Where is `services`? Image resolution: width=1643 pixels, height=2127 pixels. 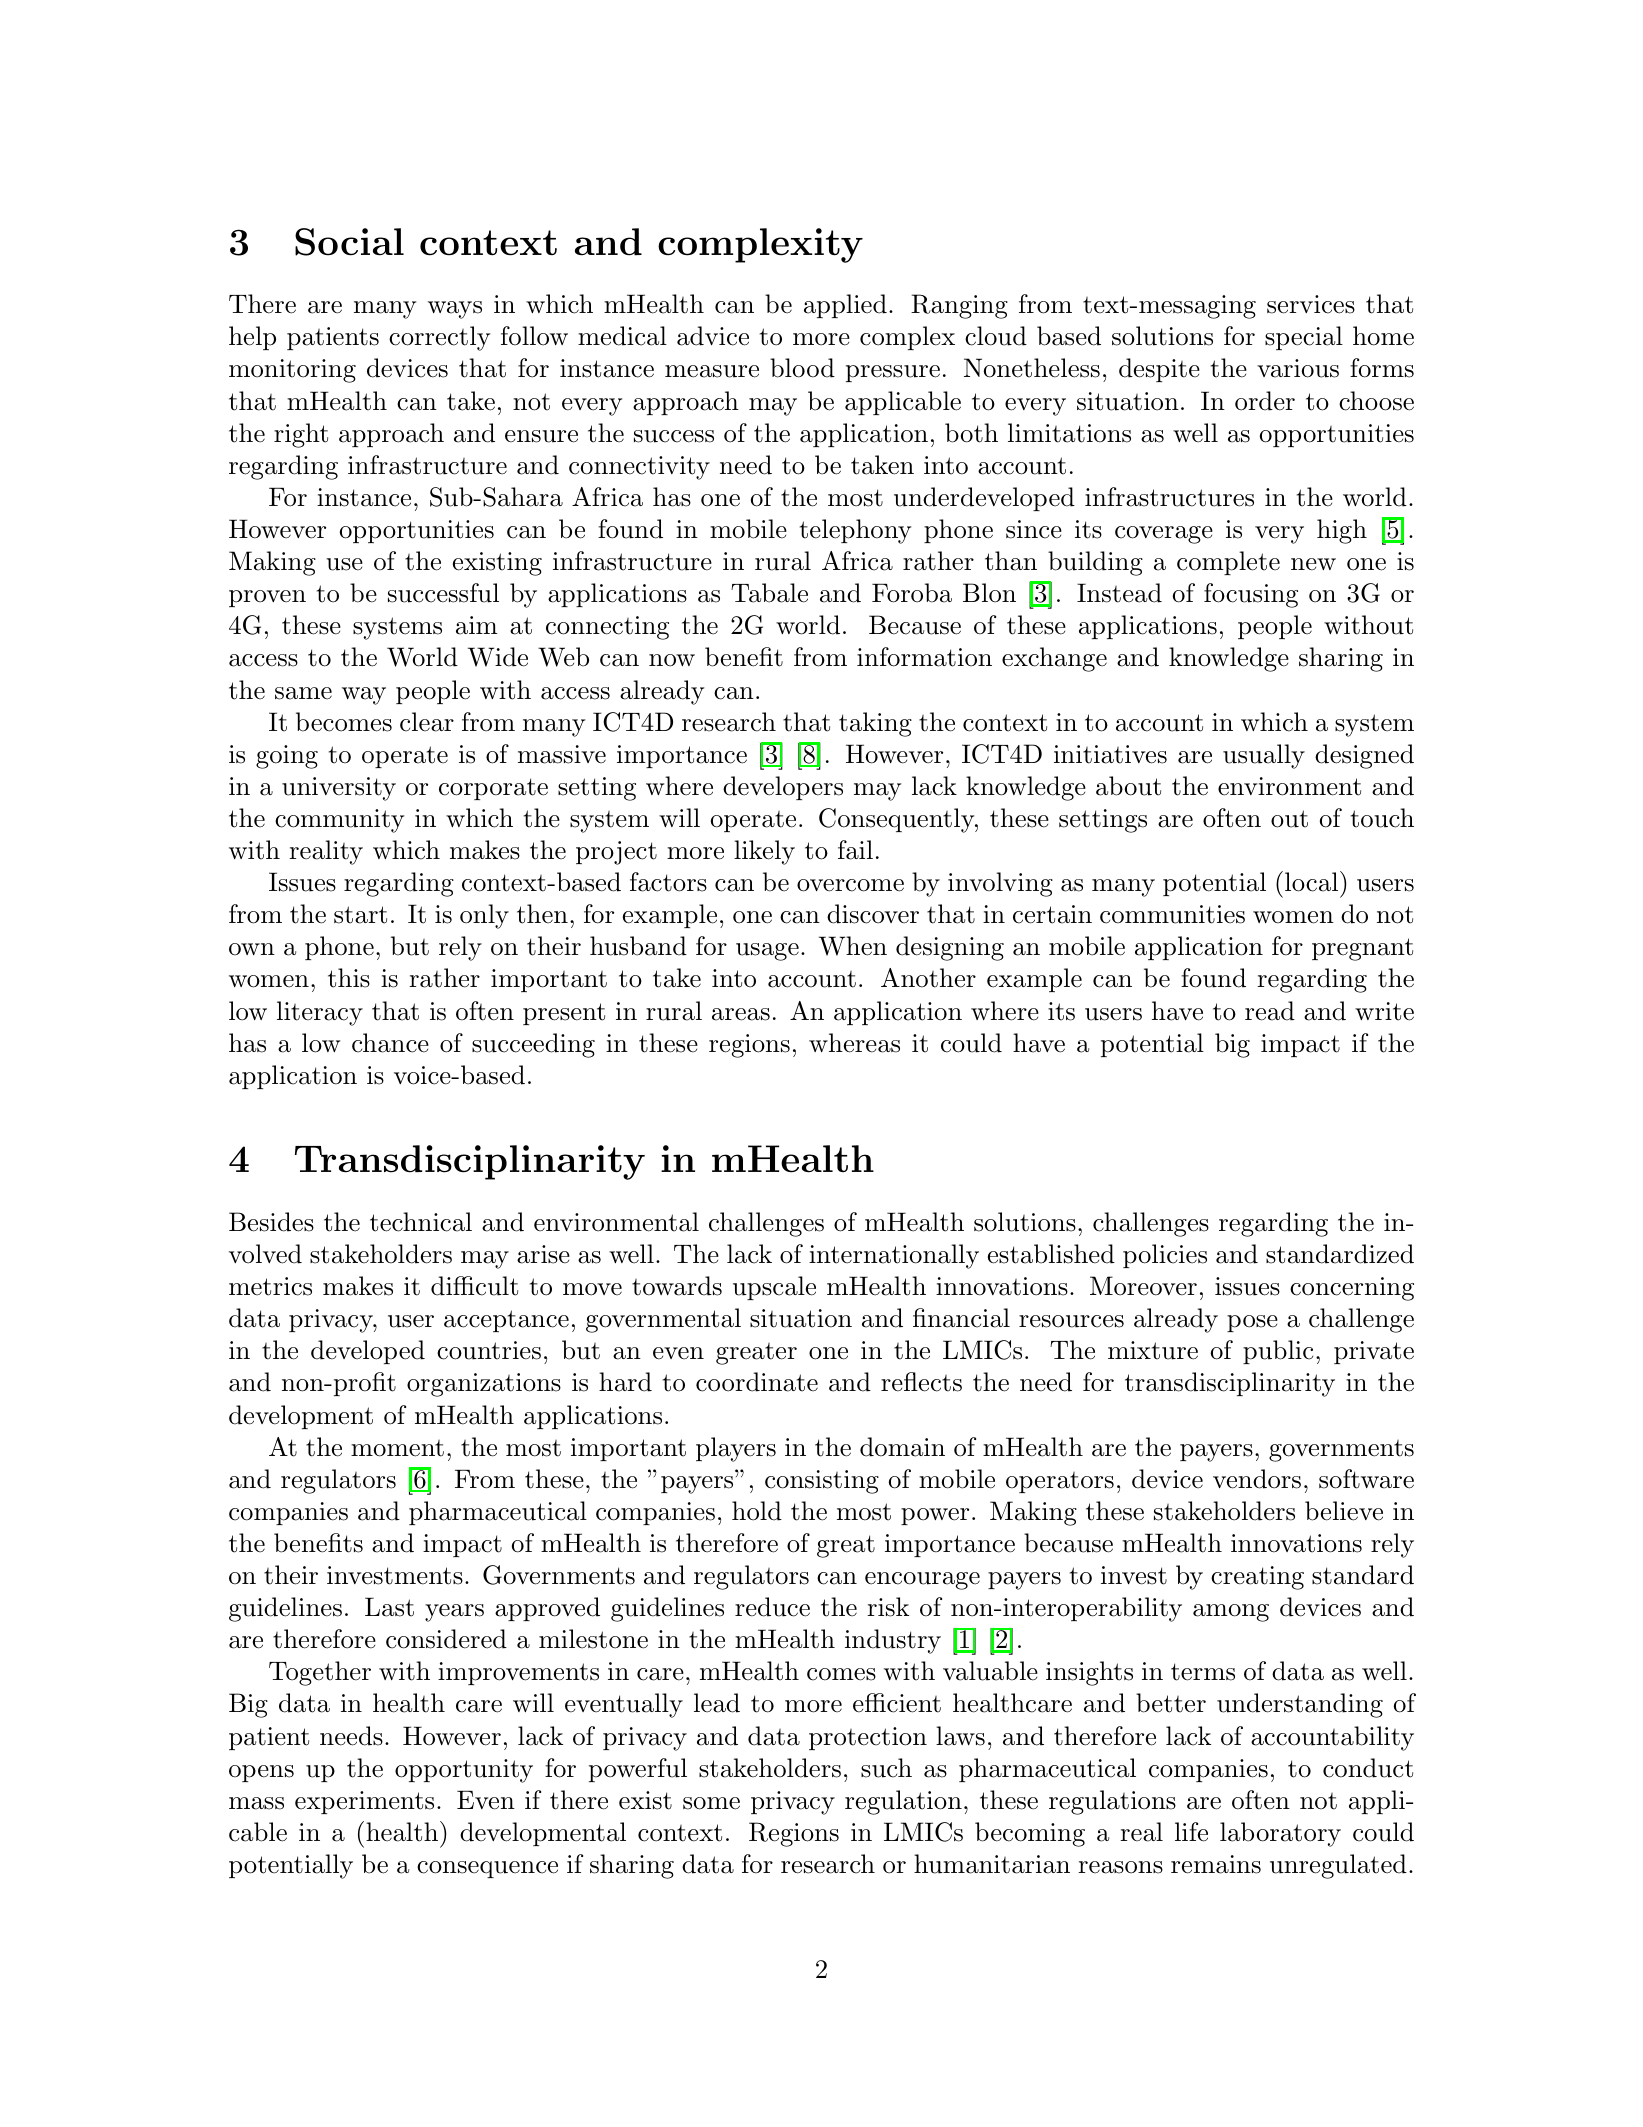
services is located at coordinates (1311, 304).
